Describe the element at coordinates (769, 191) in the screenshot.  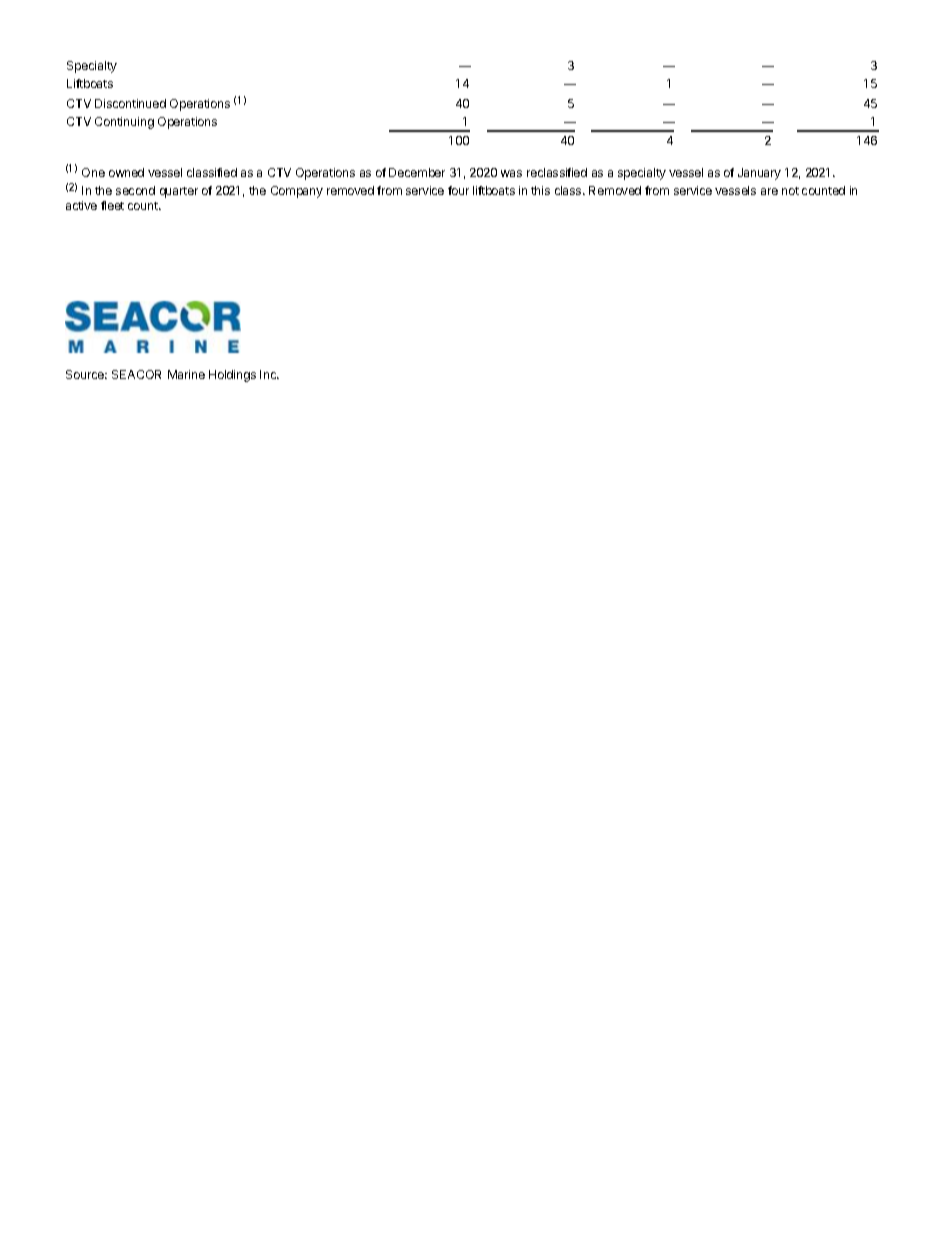
I see `are` at that location.
